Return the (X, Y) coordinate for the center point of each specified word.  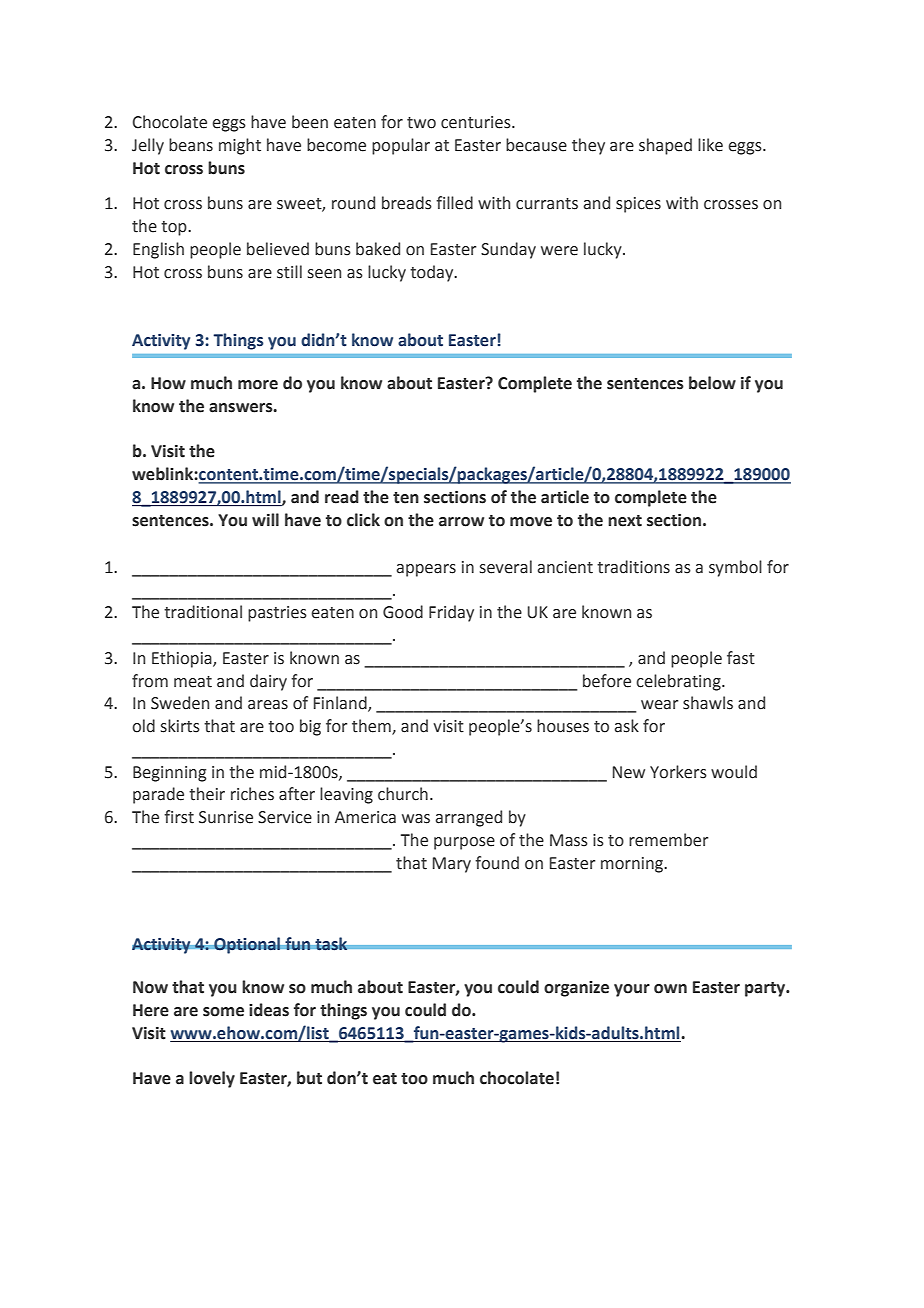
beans (191, 145)
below (712, 383)
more (258, 385)
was (416, 819)
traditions (633, 567)
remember (668, 840)
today (433, 273)
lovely (212, 1079)
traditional (203, 612)
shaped (665, 146)
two (421, 123)
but (309, 1078)
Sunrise (226, 817)
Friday (451, 613)
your (632, 990)
